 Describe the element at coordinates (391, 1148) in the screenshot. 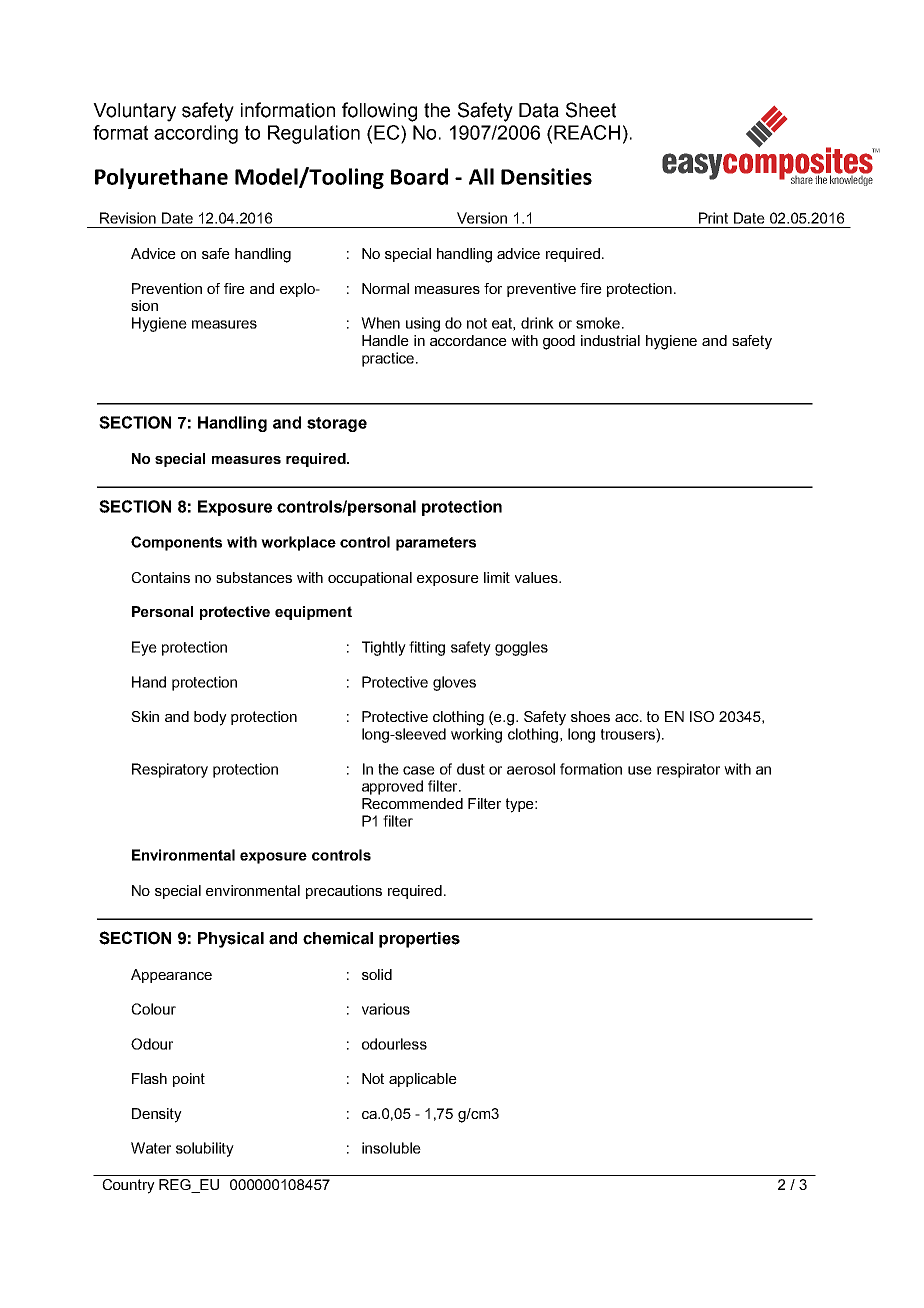

I see `insoluble` at that location.
